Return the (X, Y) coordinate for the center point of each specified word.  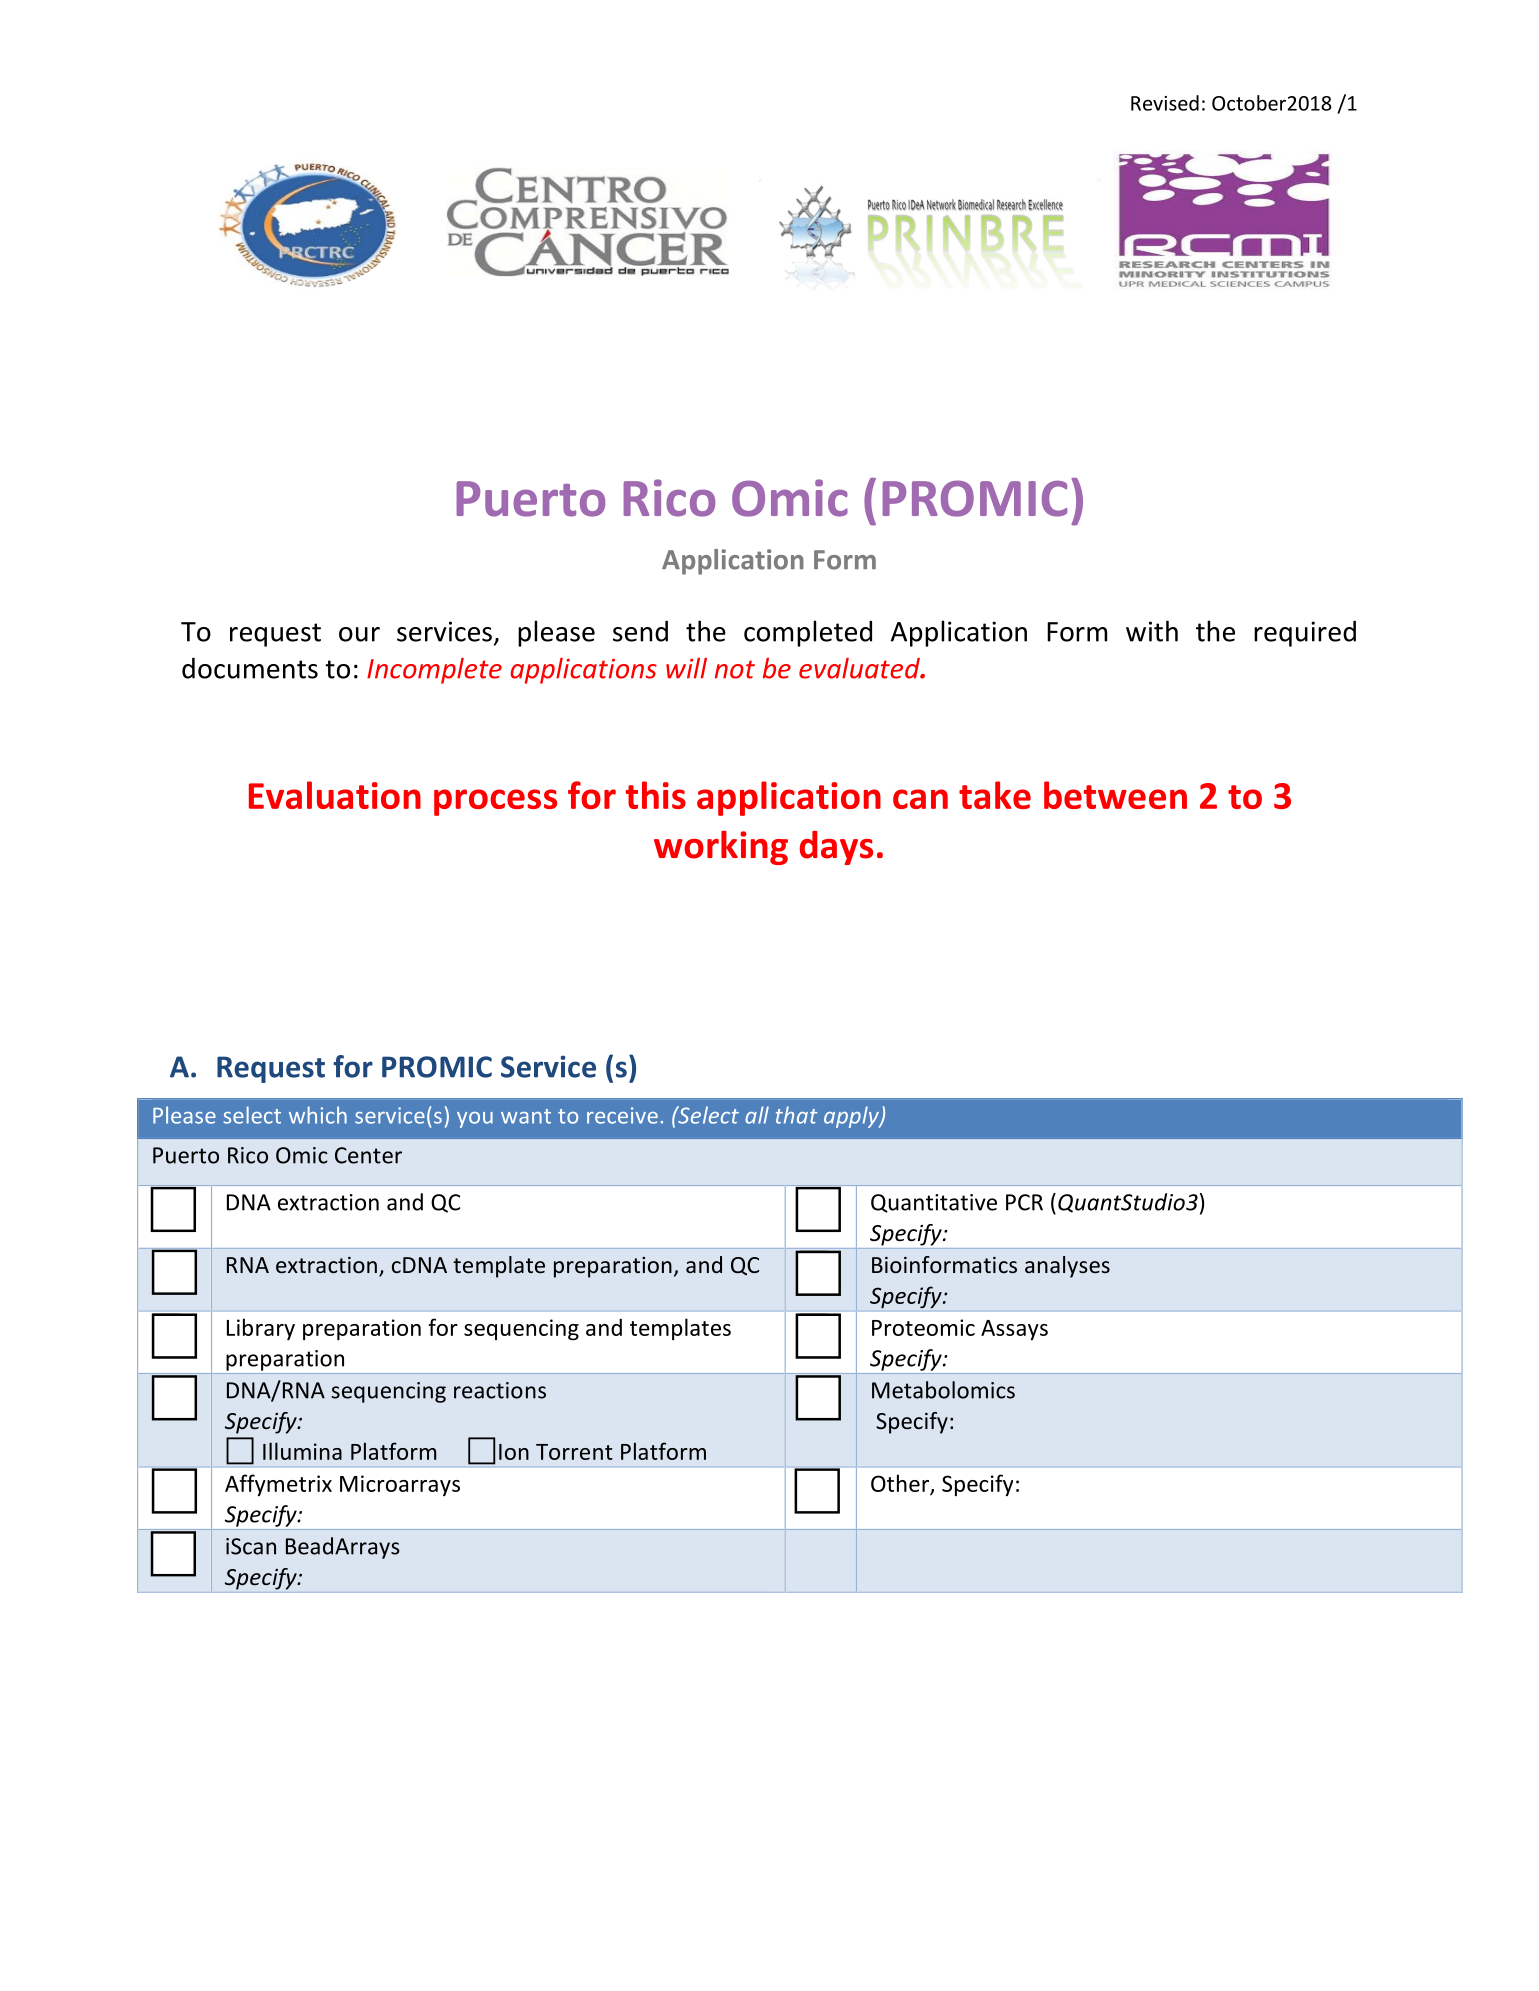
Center (368, 1155)
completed (808, 633)
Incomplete (434, 671)
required (1305, 633)
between (1115, 795)
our (359, 634)
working (721, 848)
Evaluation (335, 795)
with (1152, 631)
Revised (1165, 103)
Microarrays (400, 1485)
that (796, 1115)
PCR (1024, 1202)
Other (901, 1484)
